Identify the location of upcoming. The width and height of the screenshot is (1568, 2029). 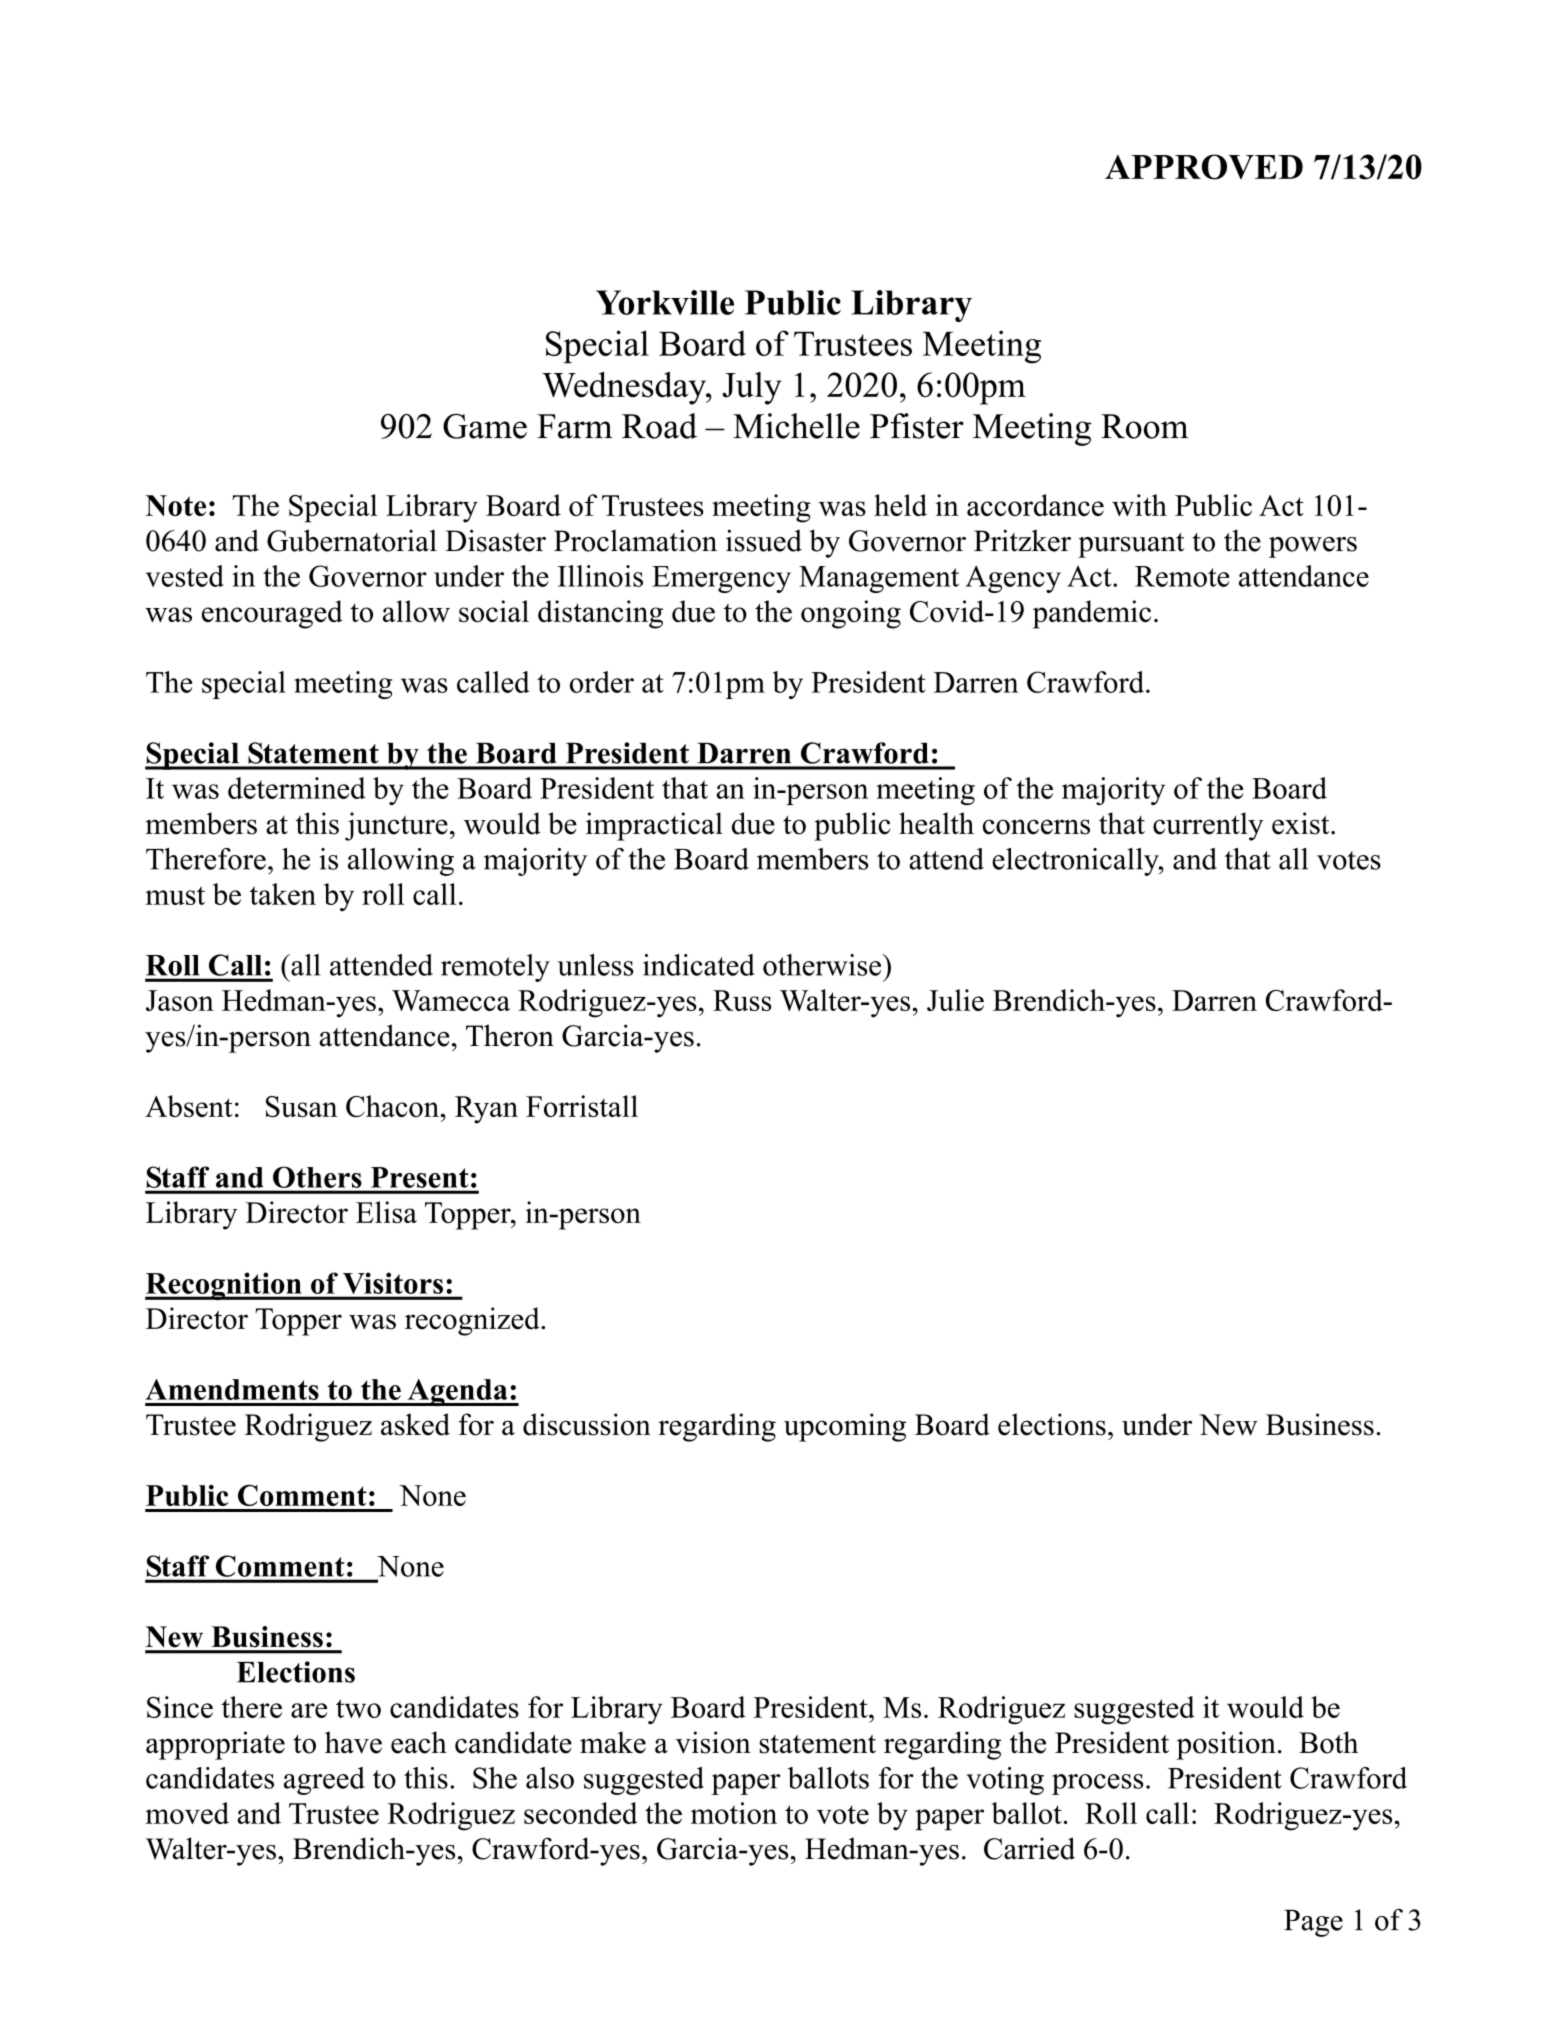
(845, 1427).
